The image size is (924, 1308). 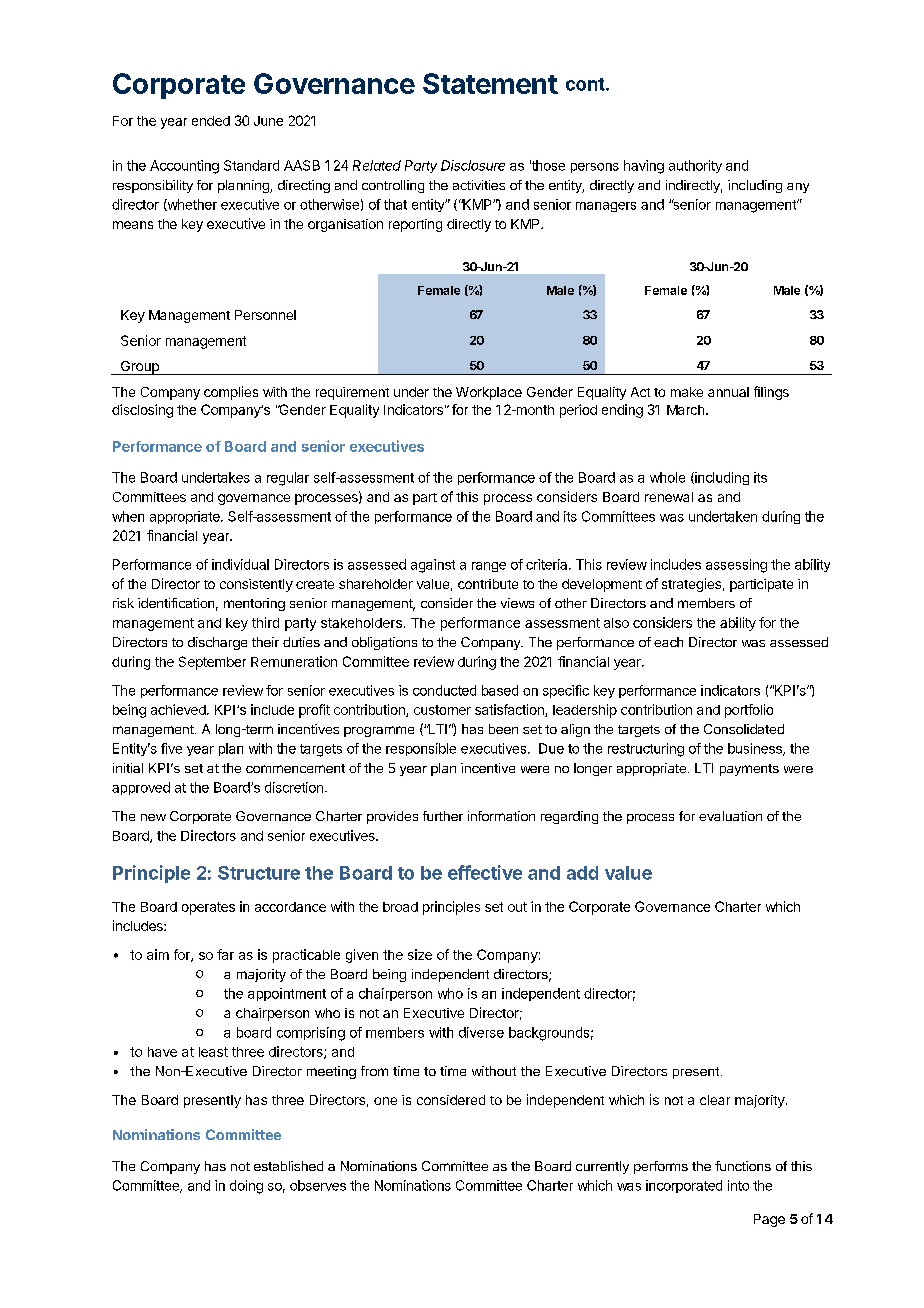 I want to click on Statement, so click(x=490, y=83).
